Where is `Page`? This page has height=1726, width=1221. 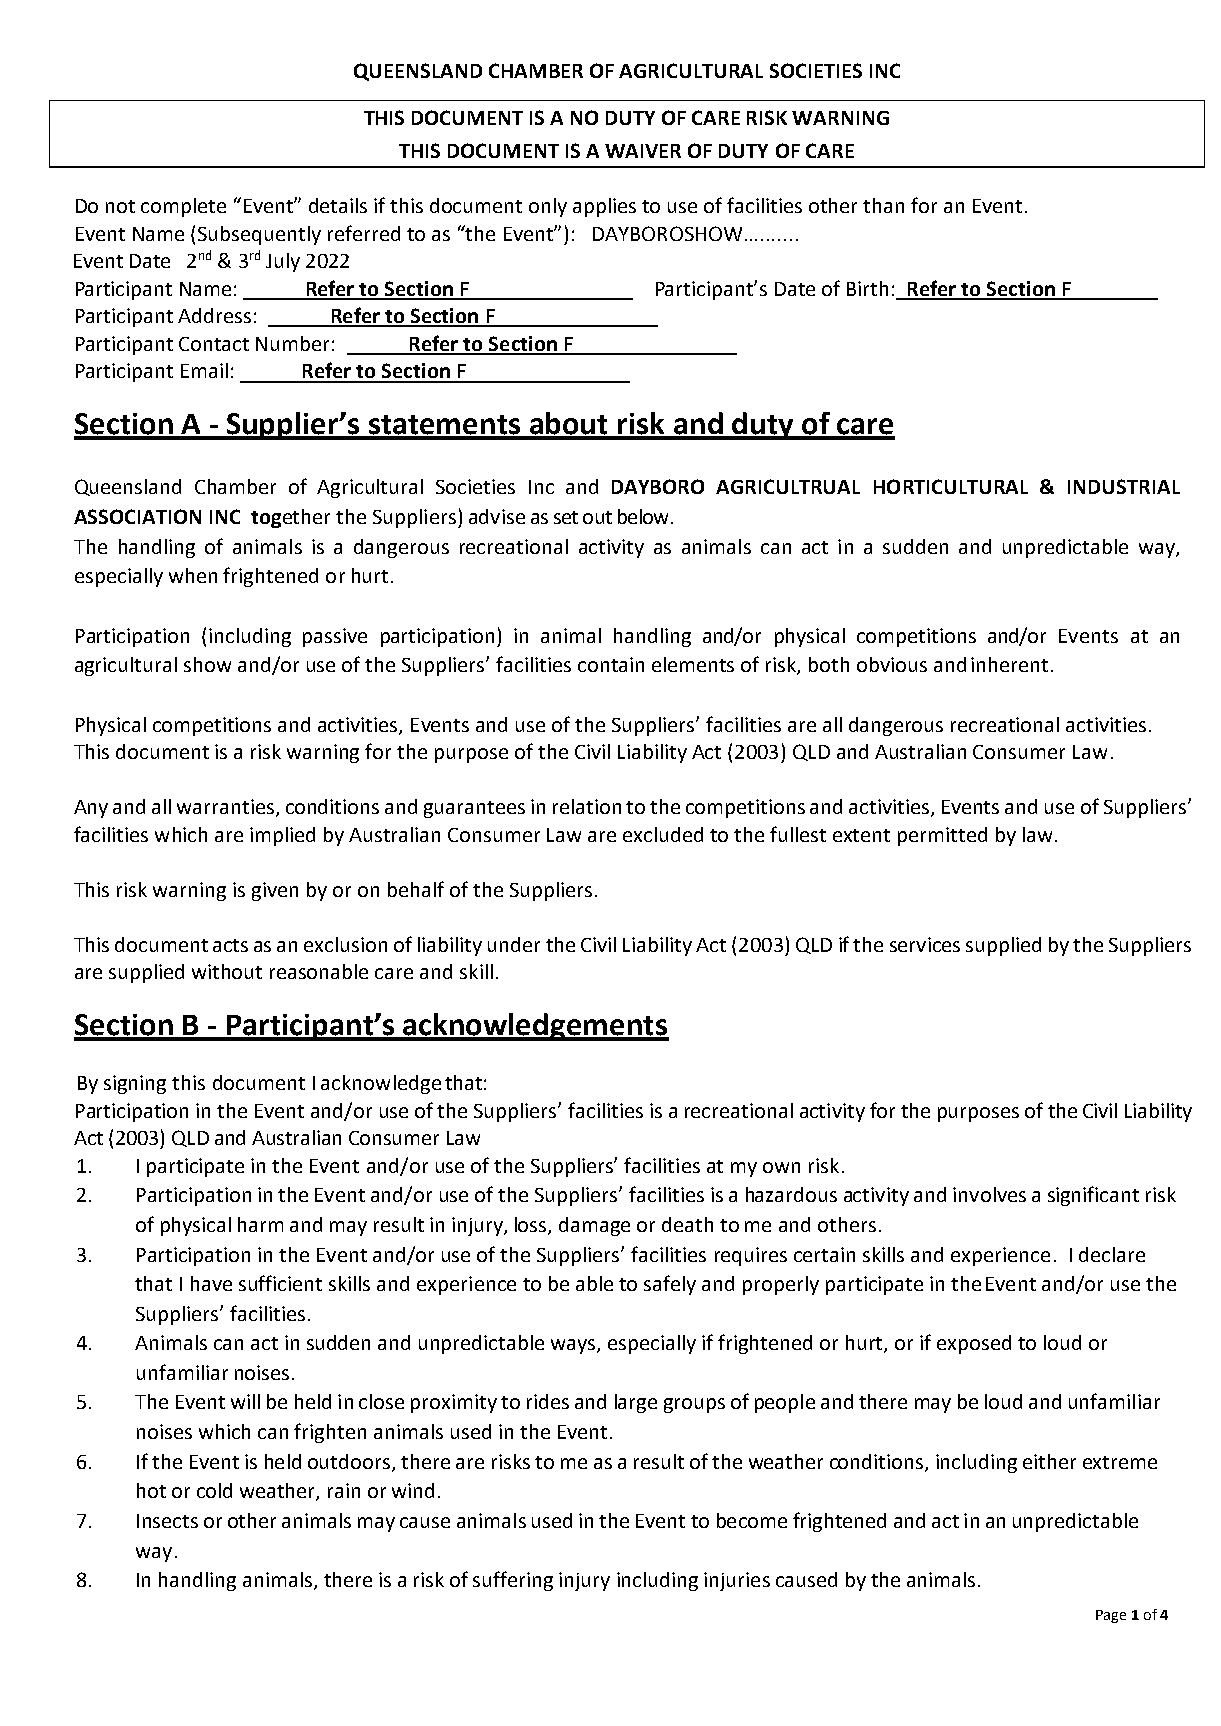 Page is located at coordinates (1111, 1616).
